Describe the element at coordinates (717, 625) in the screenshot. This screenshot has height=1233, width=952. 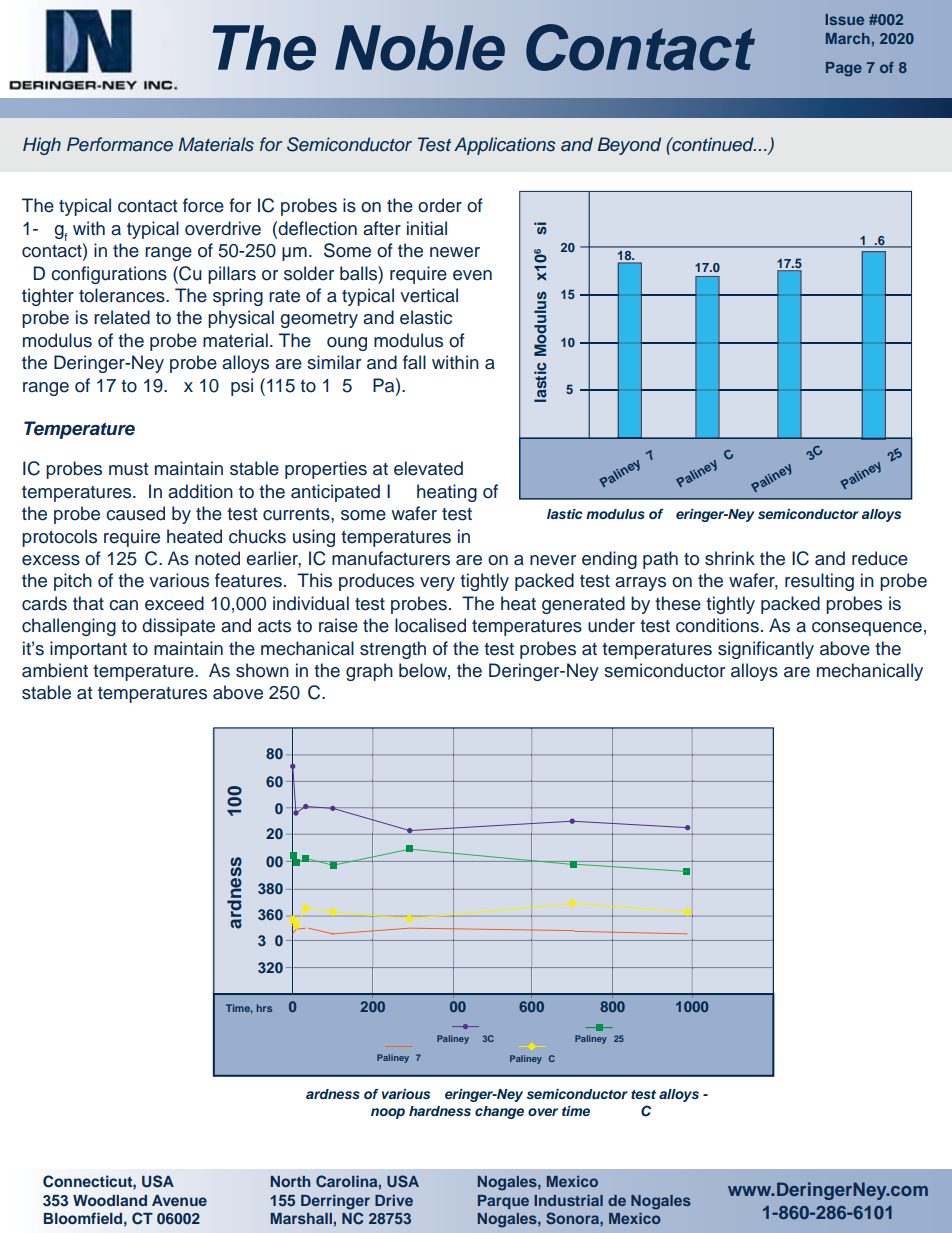
I see `conditions` at that location.
